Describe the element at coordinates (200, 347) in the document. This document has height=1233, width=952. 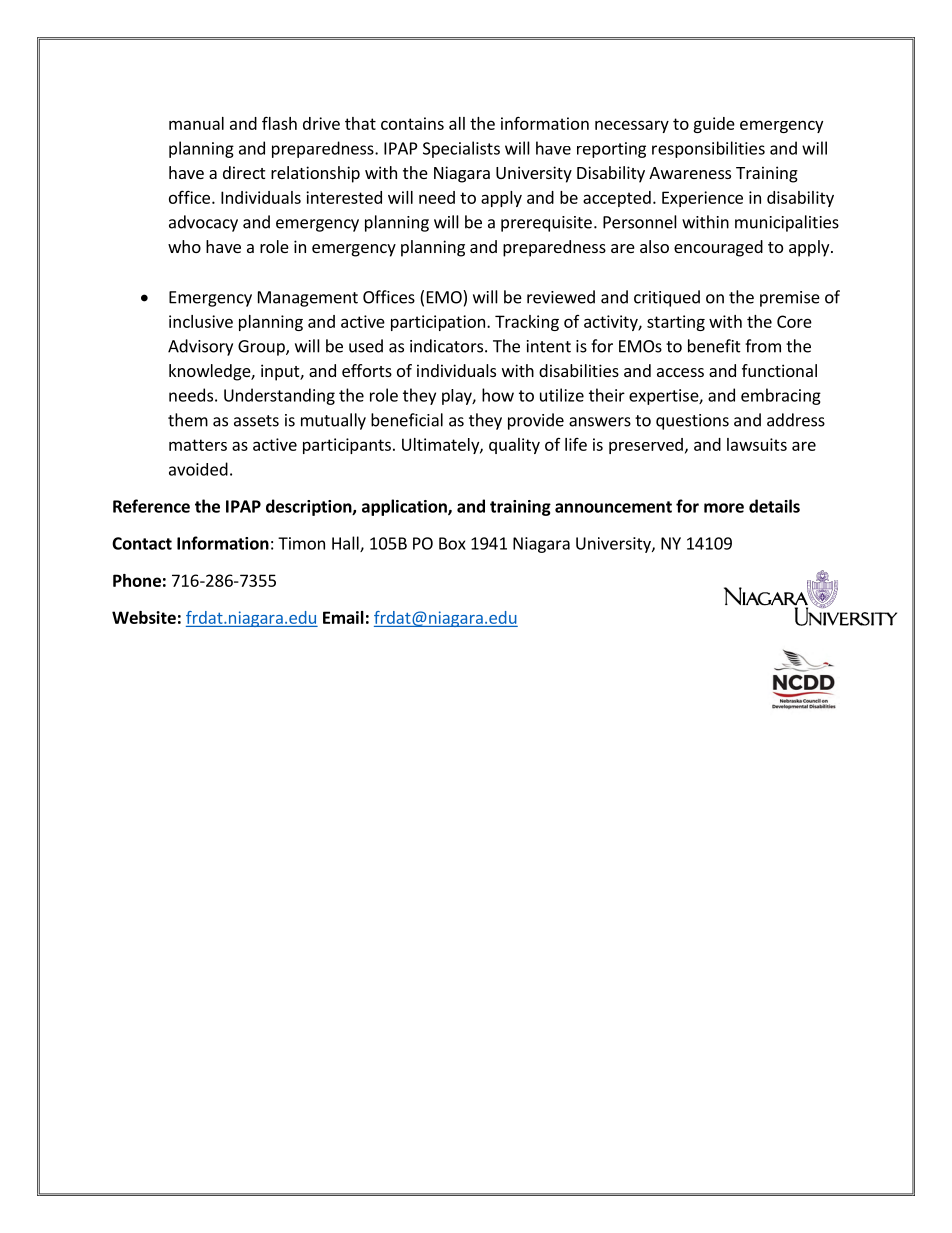
I see `Advisory` at that location.
